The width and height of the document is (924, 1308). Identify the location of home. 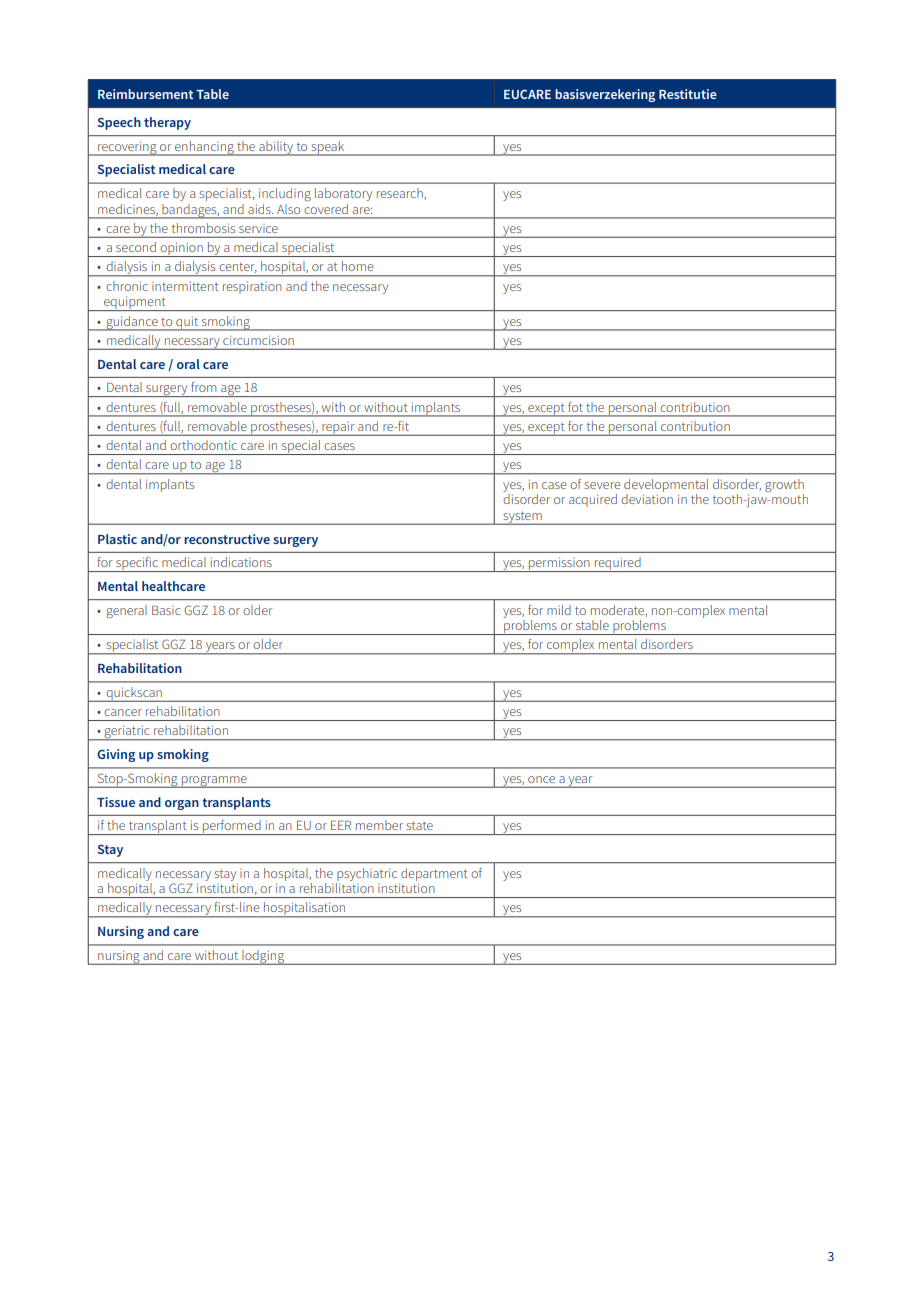
(357, 266).
